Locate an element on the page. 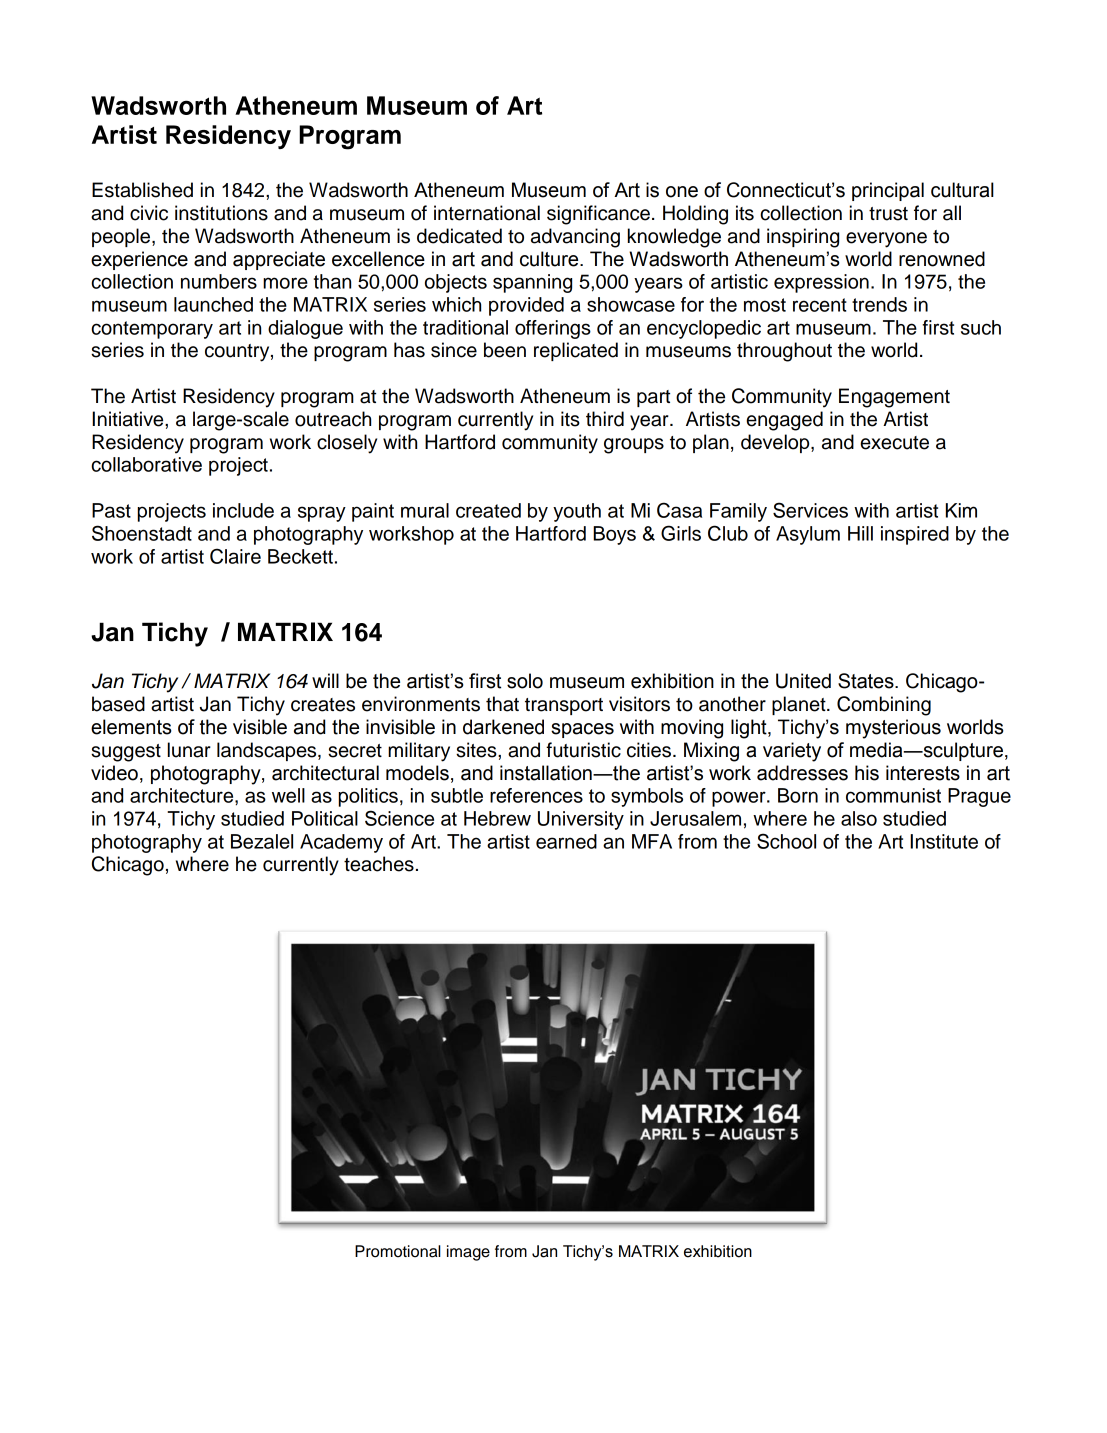 This page has height=1433, width=1107. Hill is located at coordinates (860, 533).
